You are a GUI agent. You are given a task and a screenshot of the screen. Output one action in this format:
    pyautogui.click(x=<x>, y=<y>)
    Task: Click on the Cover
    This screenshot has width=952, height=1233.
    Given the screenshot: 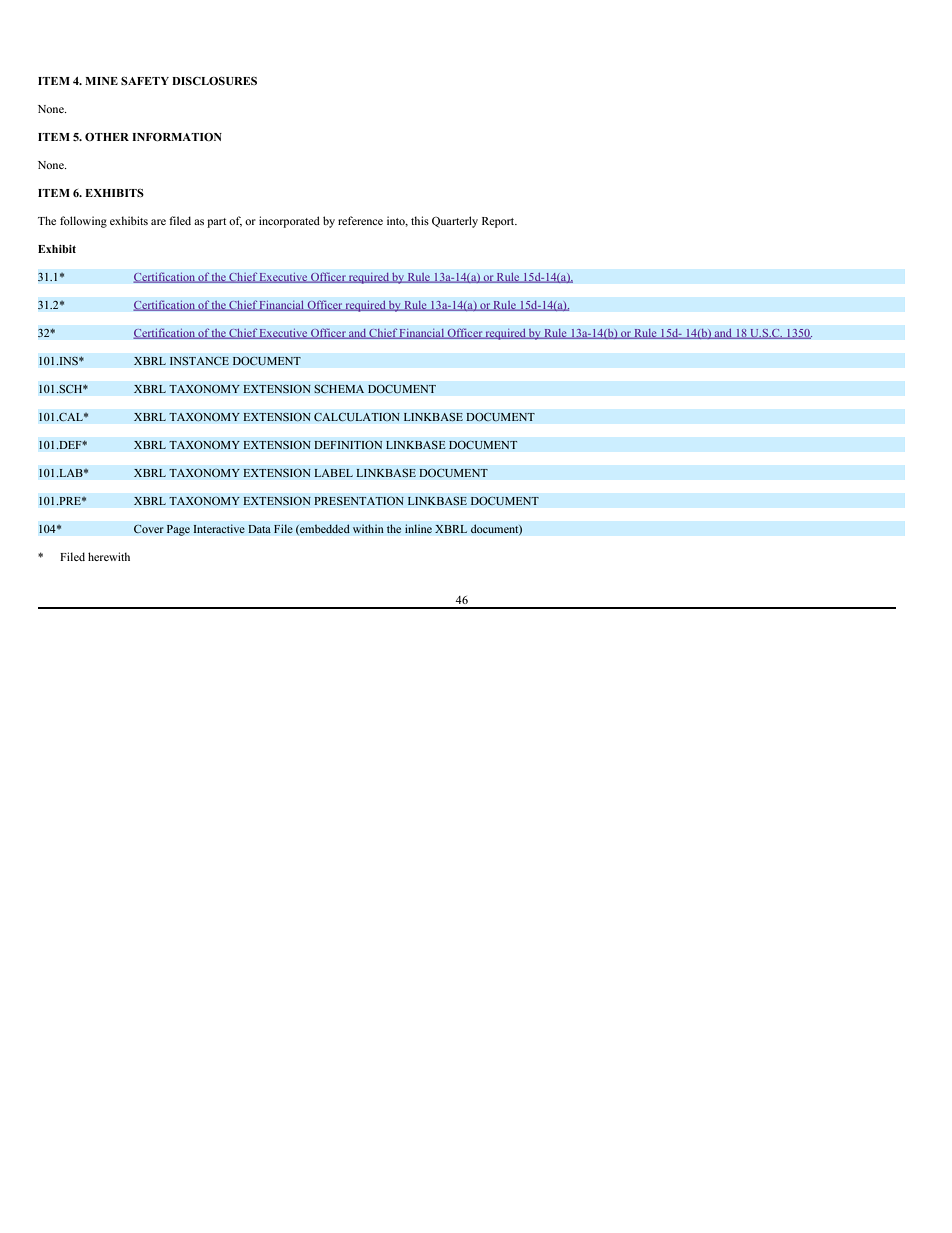 What is the action you would take?
    pyautogui.click(x=149, y=529)
